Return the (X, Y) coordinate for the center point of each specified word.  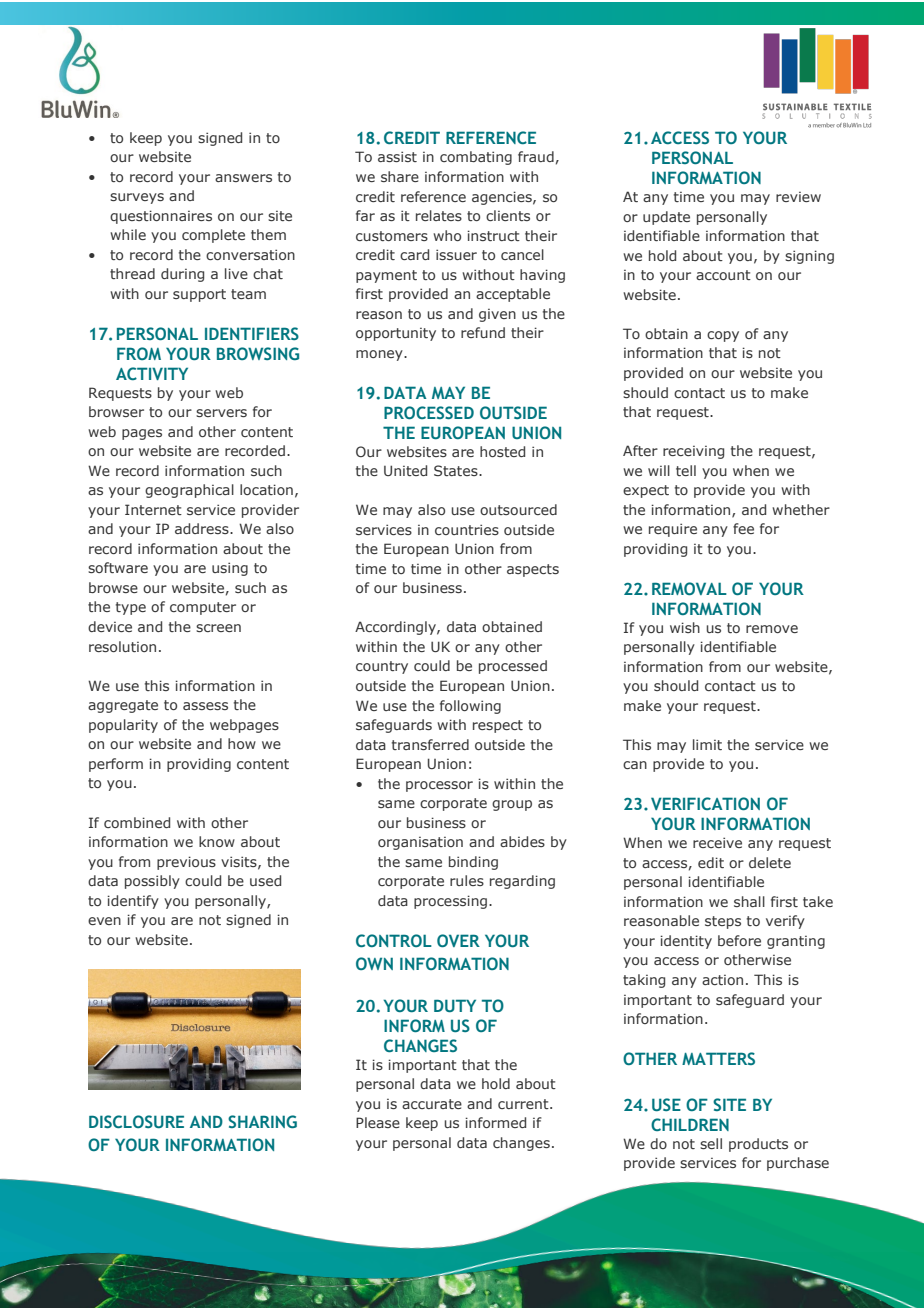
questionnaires (161, 217)
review (798, 197)
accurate (432, 1104)
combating (476, 158)
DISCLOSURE (136, 1121)
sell (711, 1143)
